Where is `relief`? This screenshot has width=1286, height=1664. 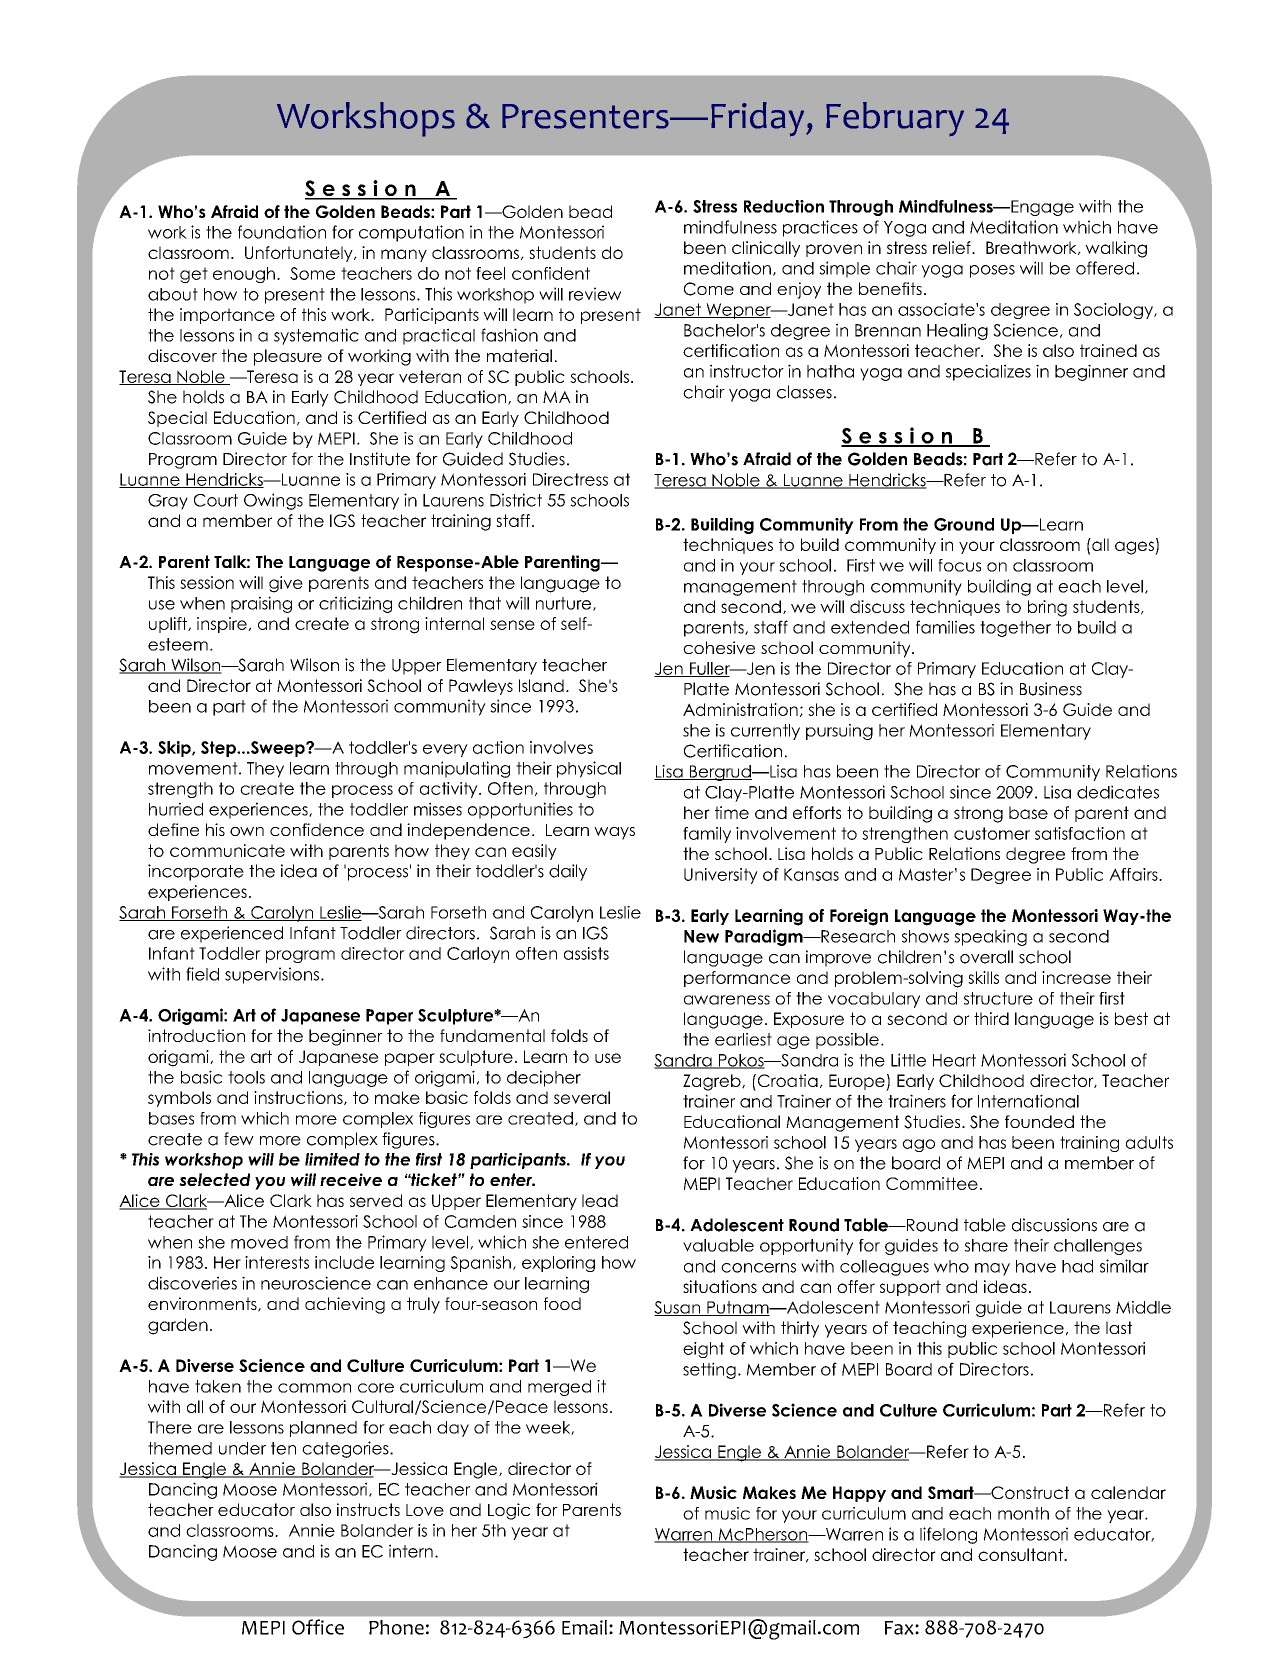 relief is located at coordinates (953, 247).
